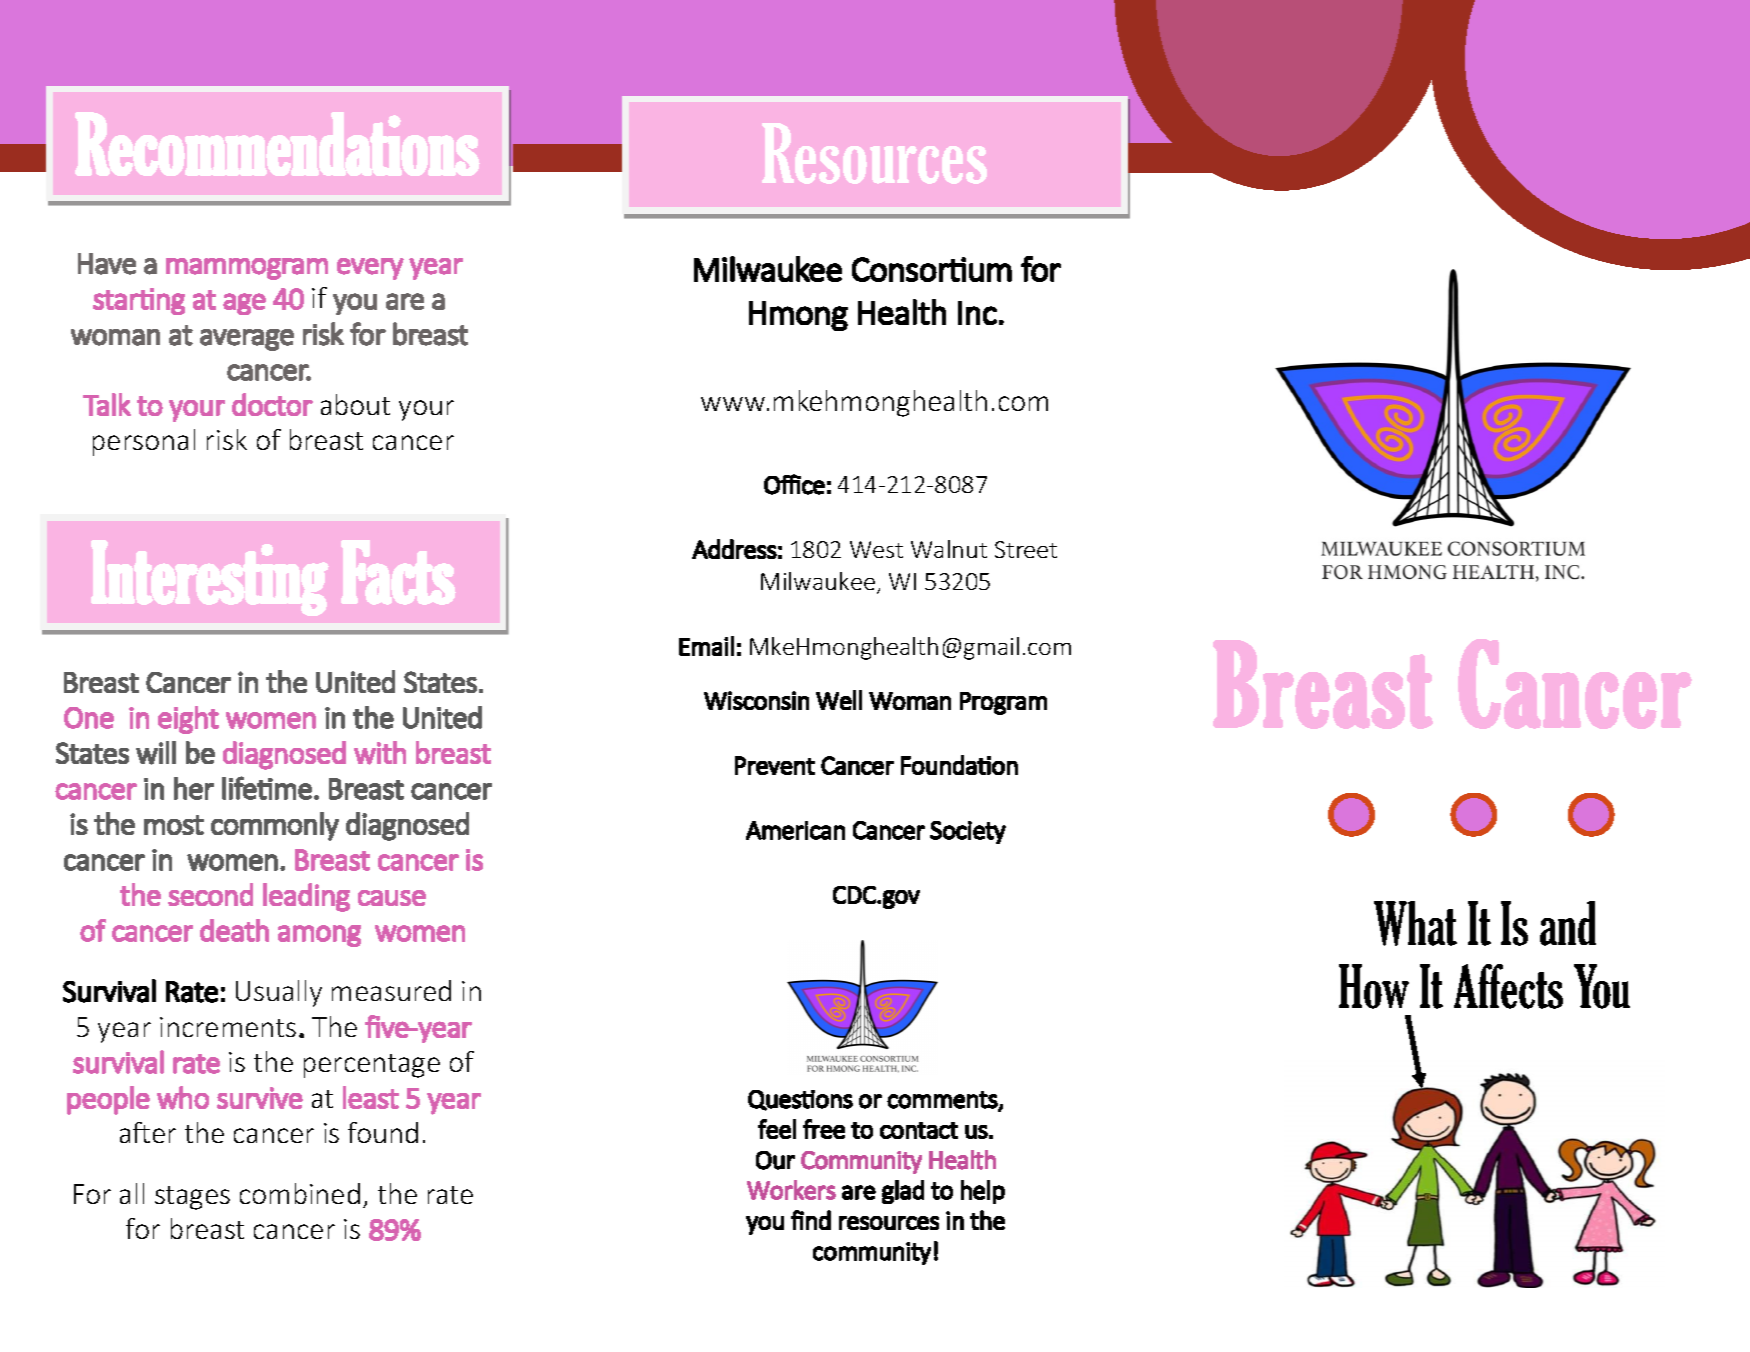 The image size is (1750, 1352). Describe the element at coordinates (1026, 549) in the screenshot. I see `Street` at that location.
